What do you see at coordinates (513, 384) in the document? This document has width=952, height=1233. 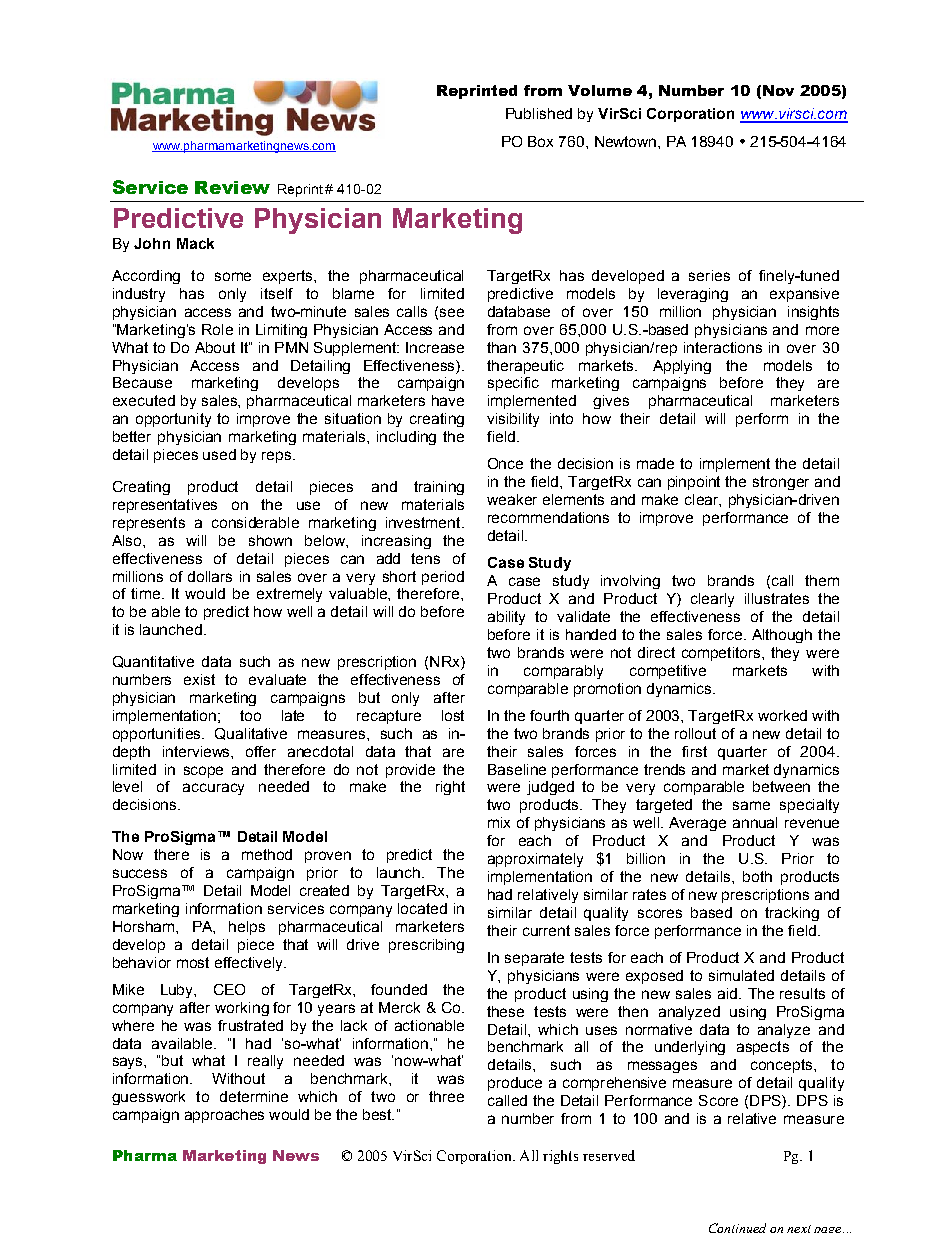 I see `specific` at bounding box center [513, 384].
